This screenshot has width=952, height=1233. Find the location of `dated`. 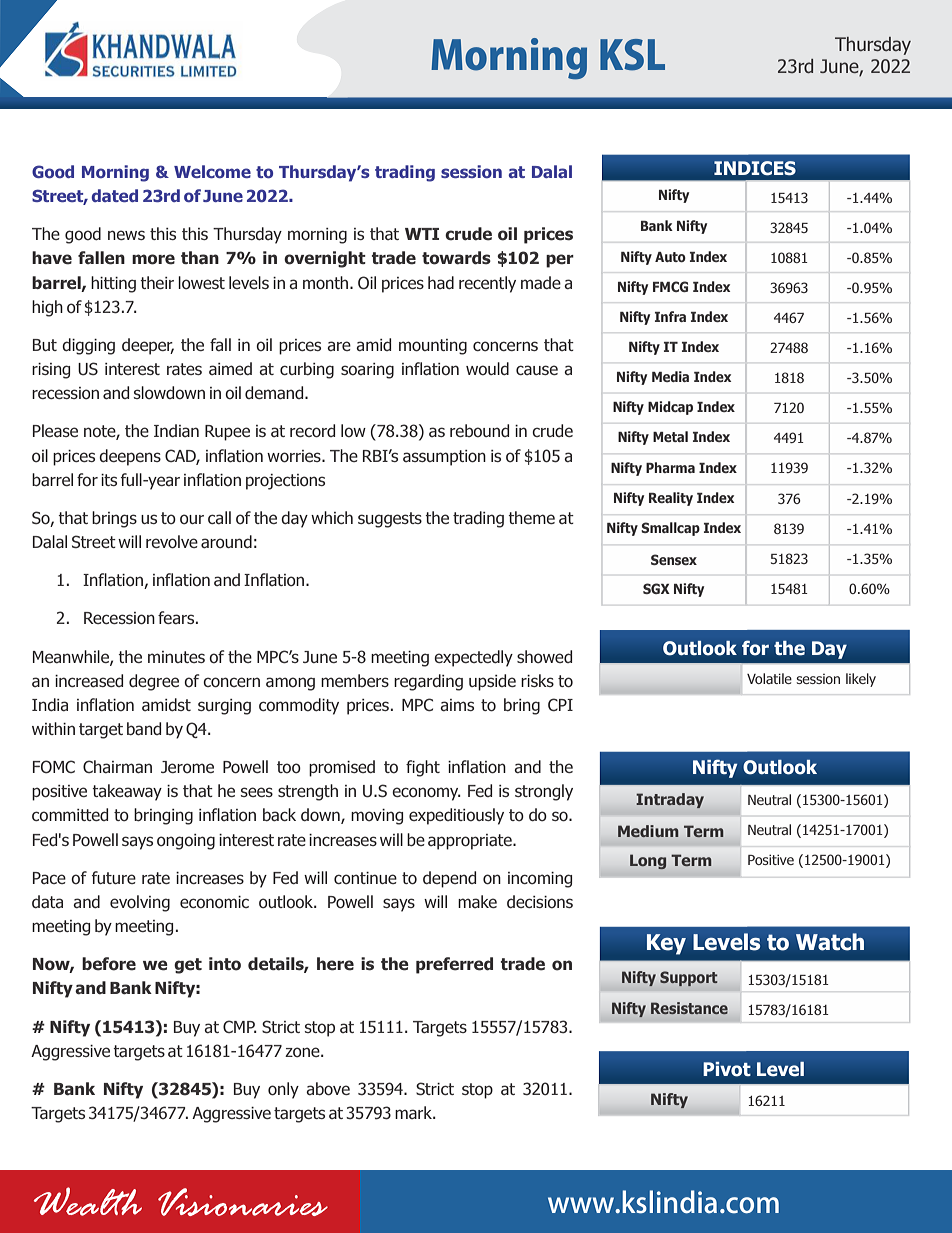

dated is located at coordinates (114, 195).
